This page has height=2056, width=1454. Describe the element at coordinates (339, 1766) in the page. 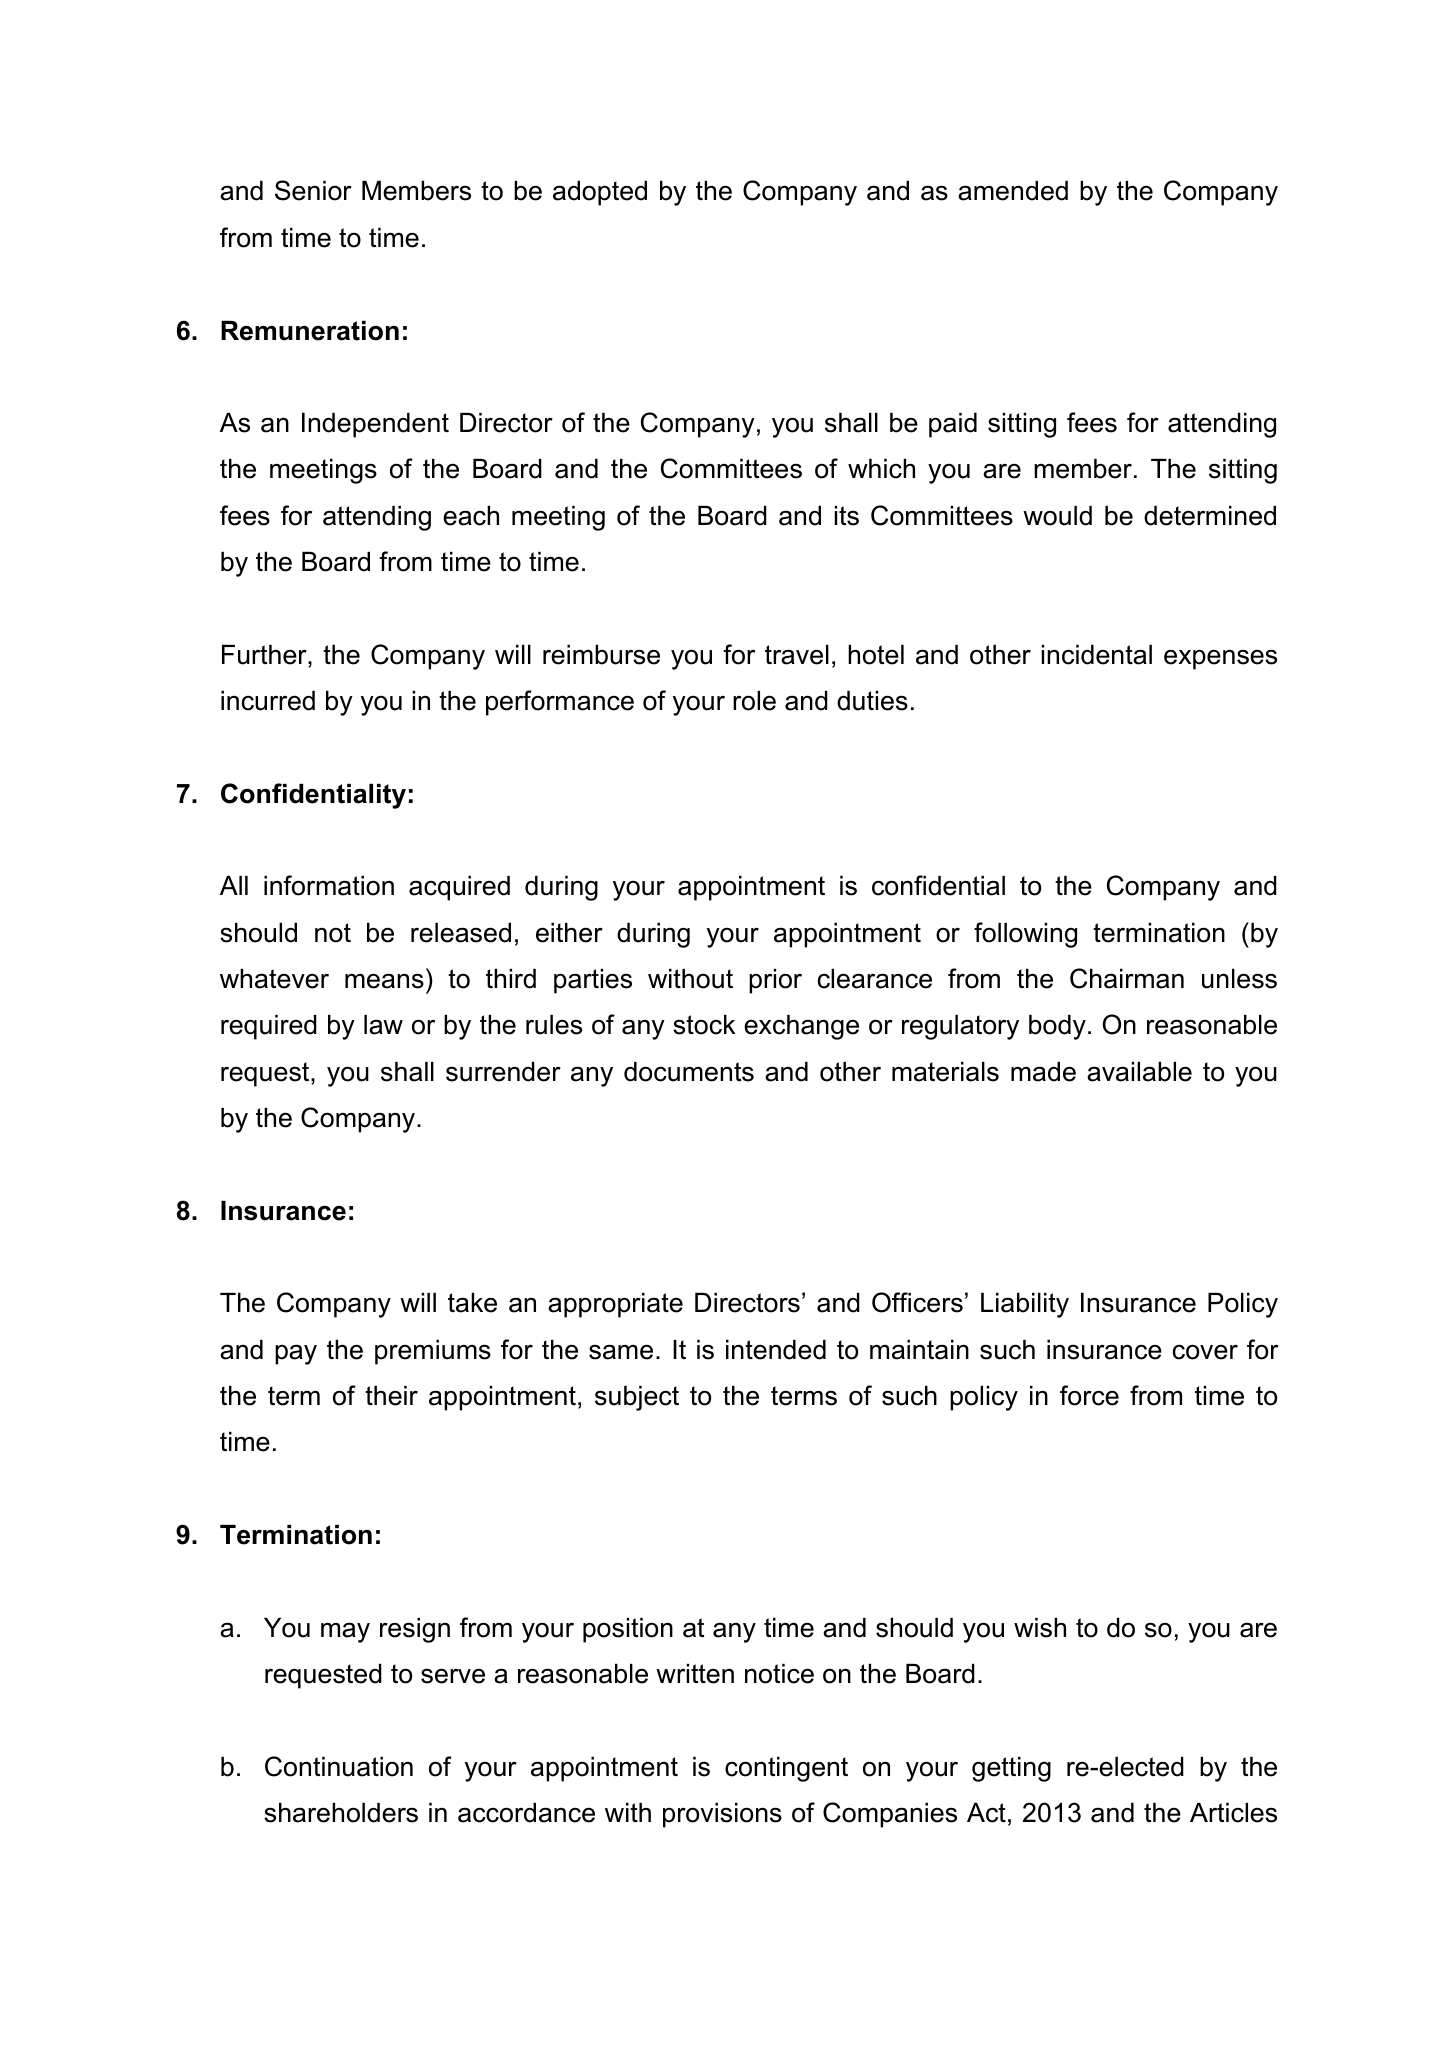

I see `Continuation` at that location.
